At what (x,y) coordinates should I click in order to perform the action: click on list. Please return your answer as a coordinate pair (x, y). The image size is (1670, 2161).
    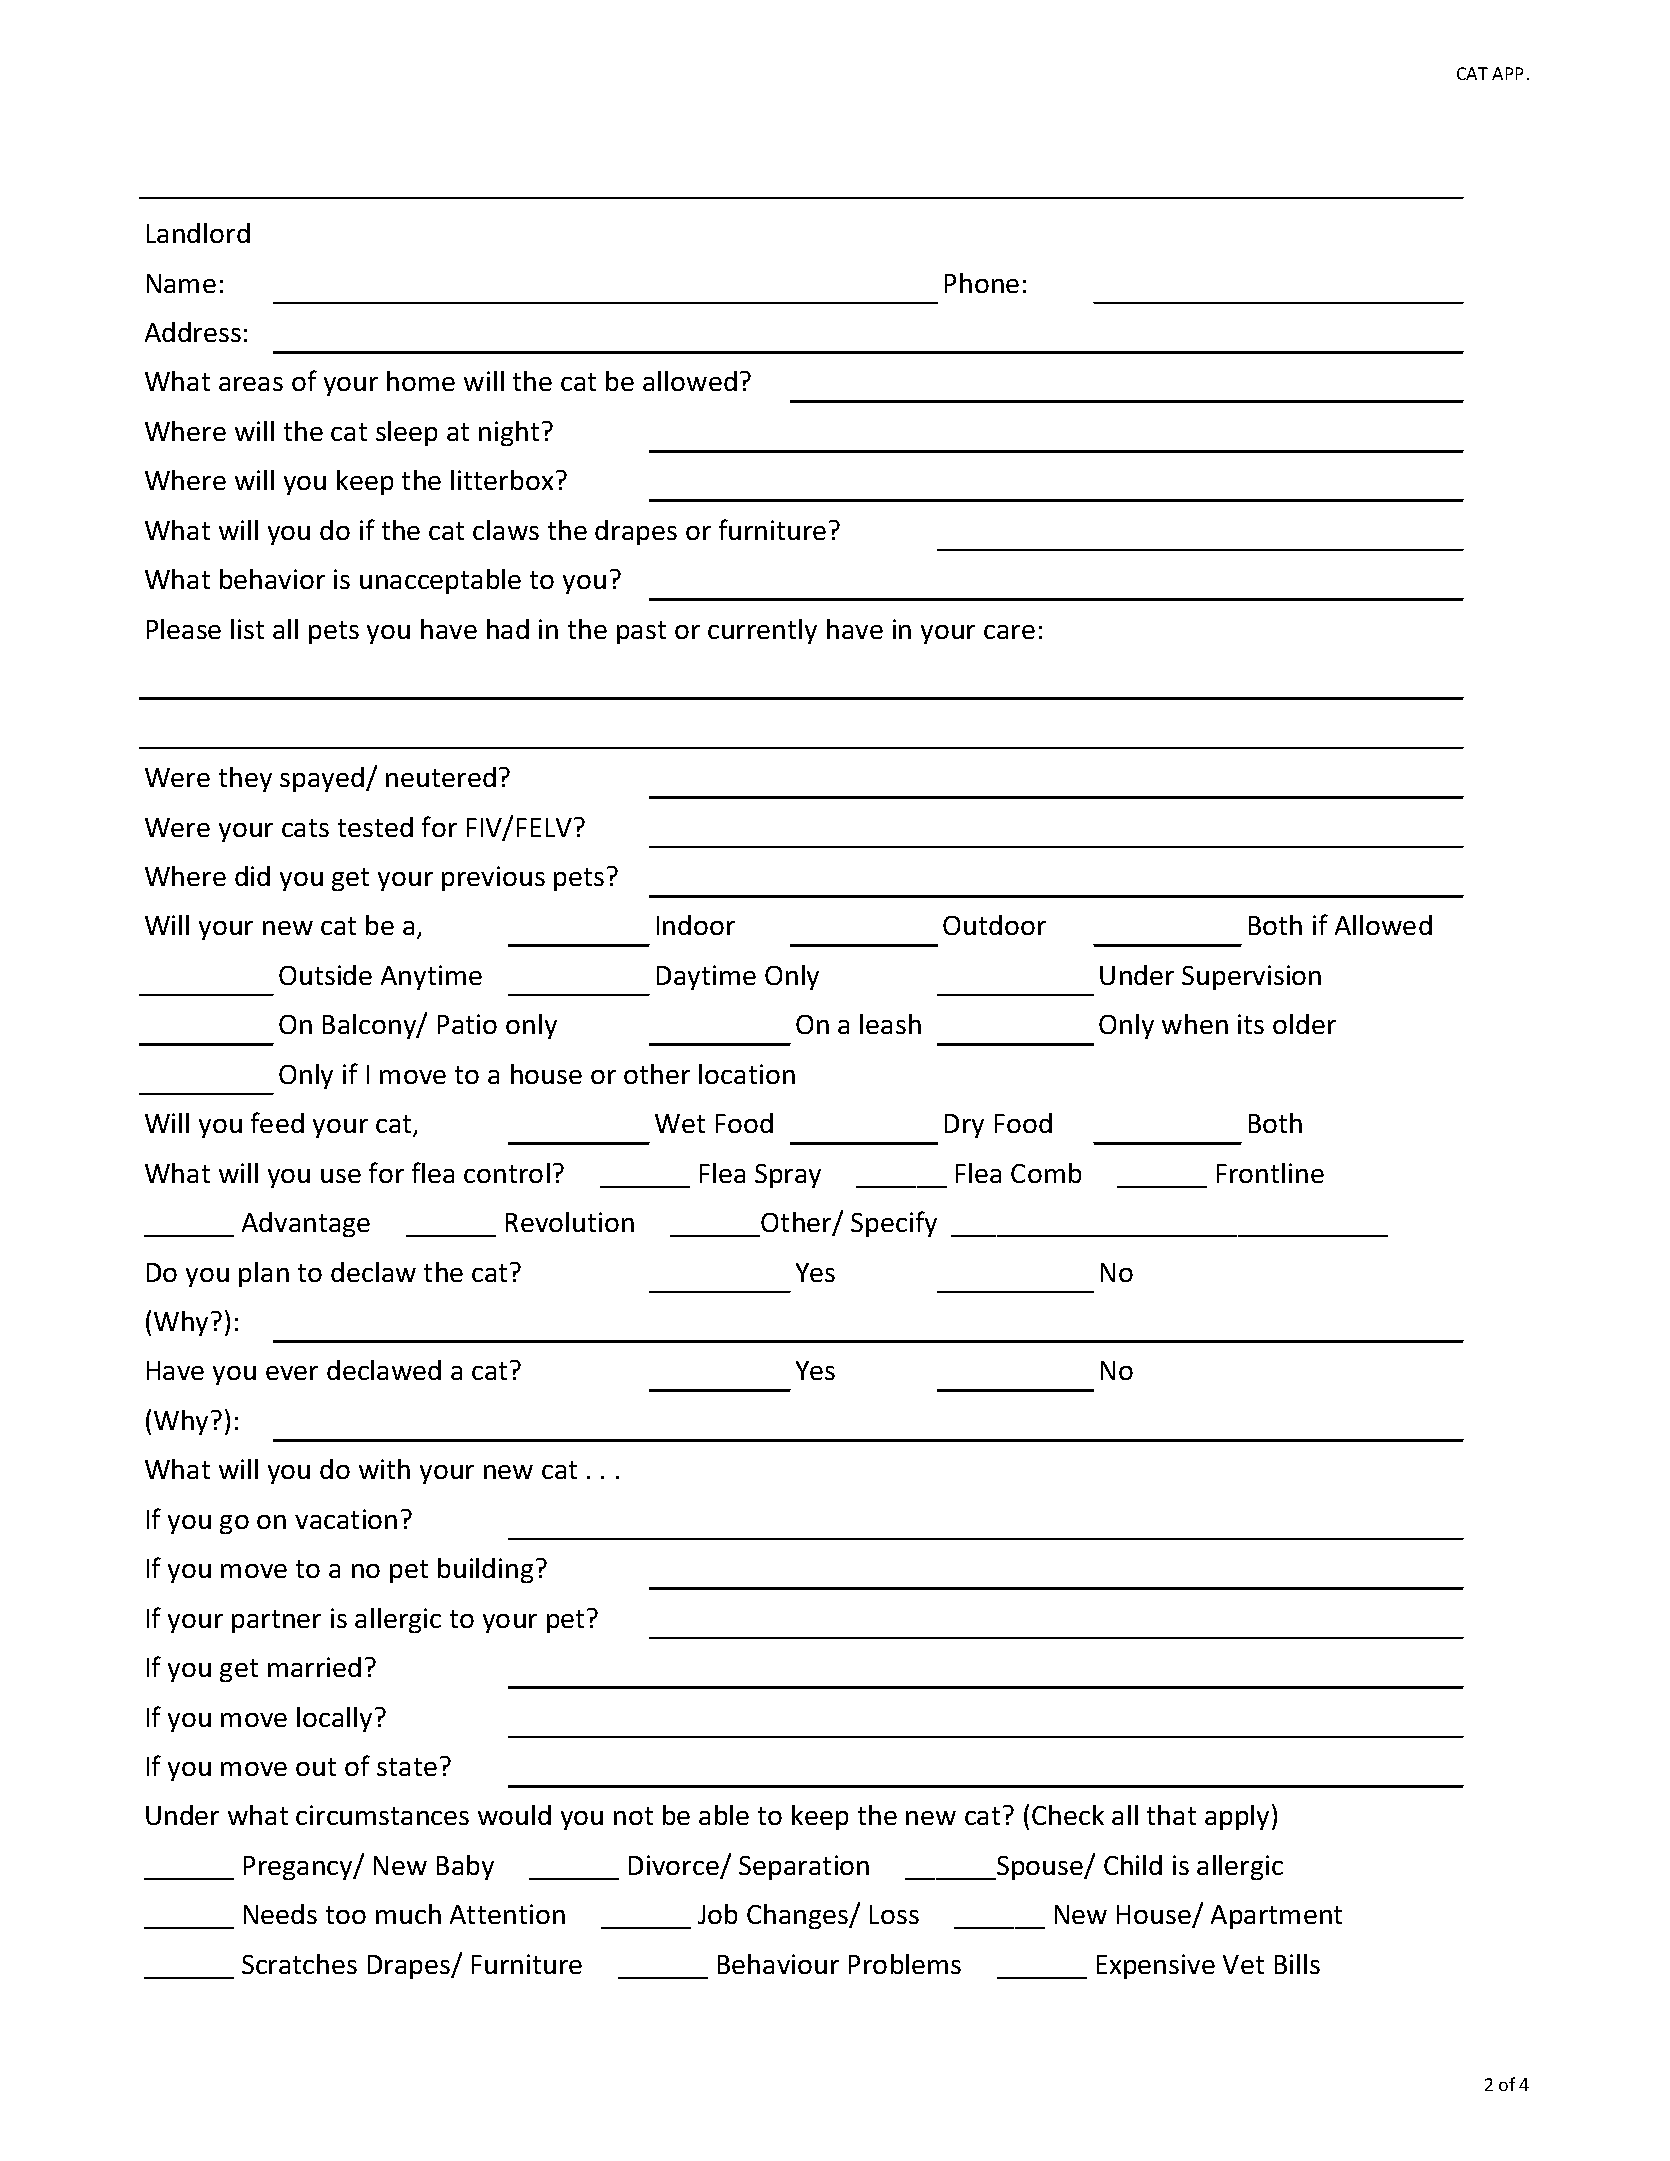
    Looking at the image, I should click on (247, 629).
